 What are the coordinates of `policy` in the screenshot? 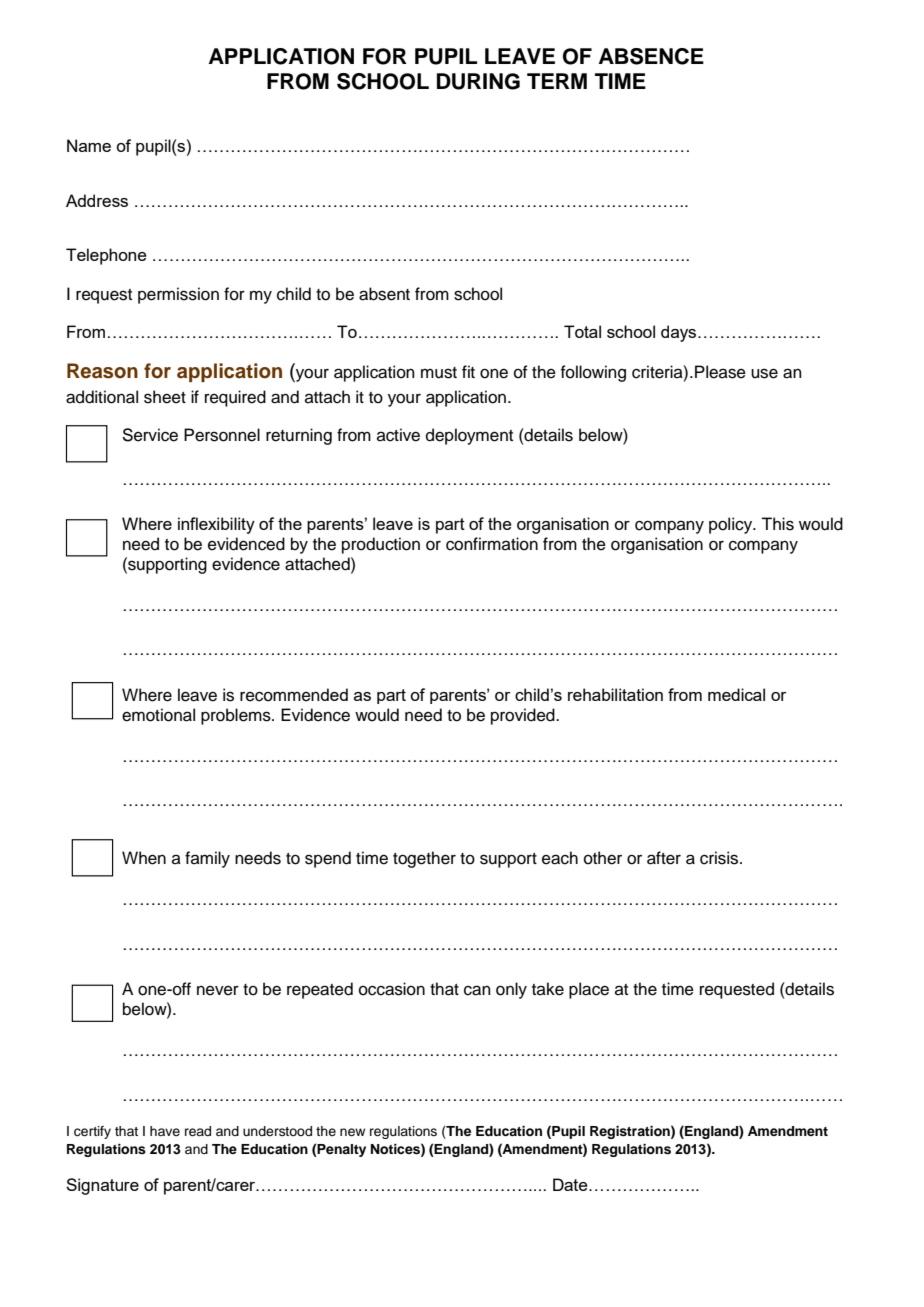 It's located at (732, 525).
